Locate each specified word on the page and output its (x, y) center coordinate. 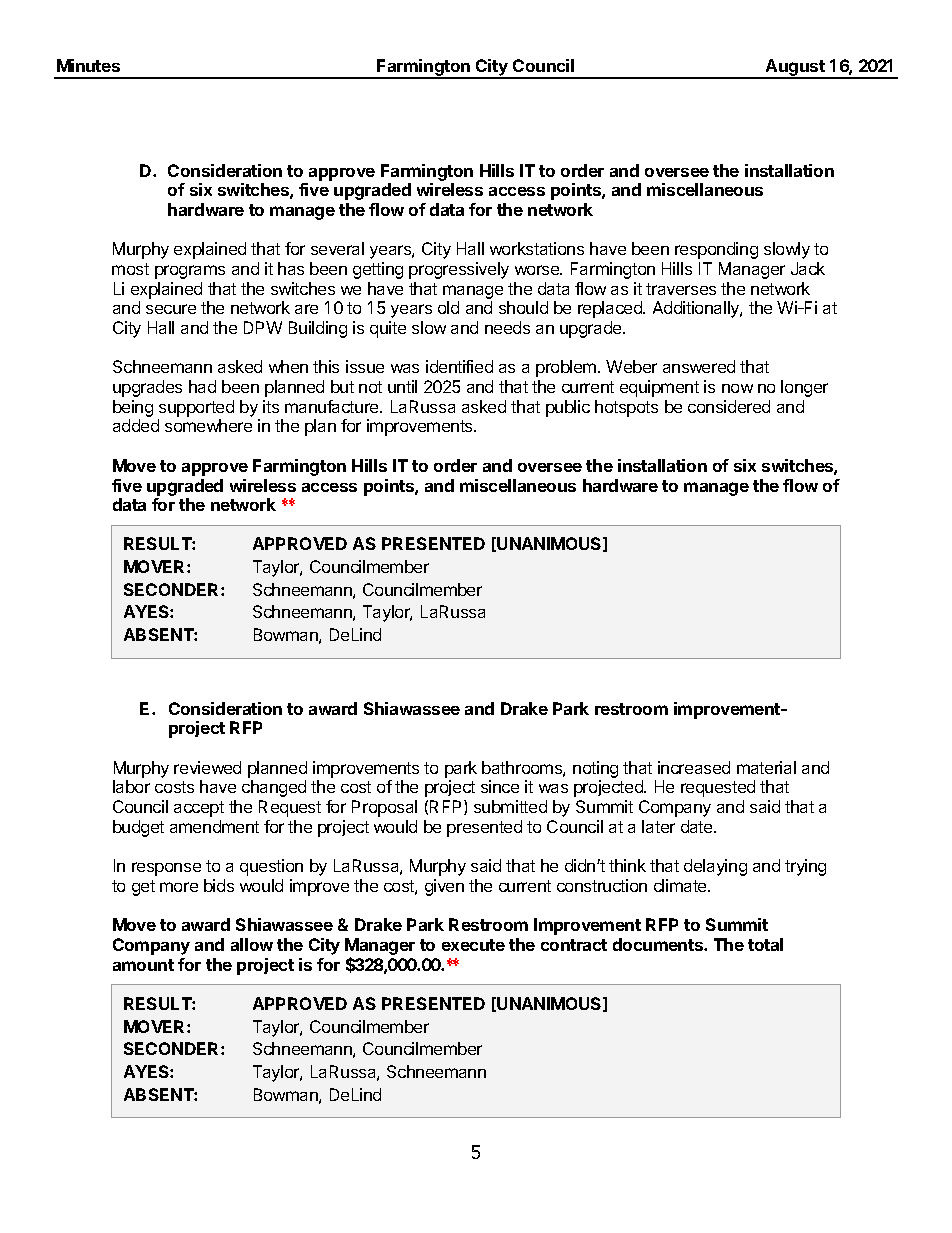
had (202, 386)
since (500, 786)
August (795, 68)
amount (143, 965)
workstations (537, 248)
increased (694, 767)
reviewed (207, 767)
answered (699, 366)
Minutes (88, 65)
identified (459, 366)
